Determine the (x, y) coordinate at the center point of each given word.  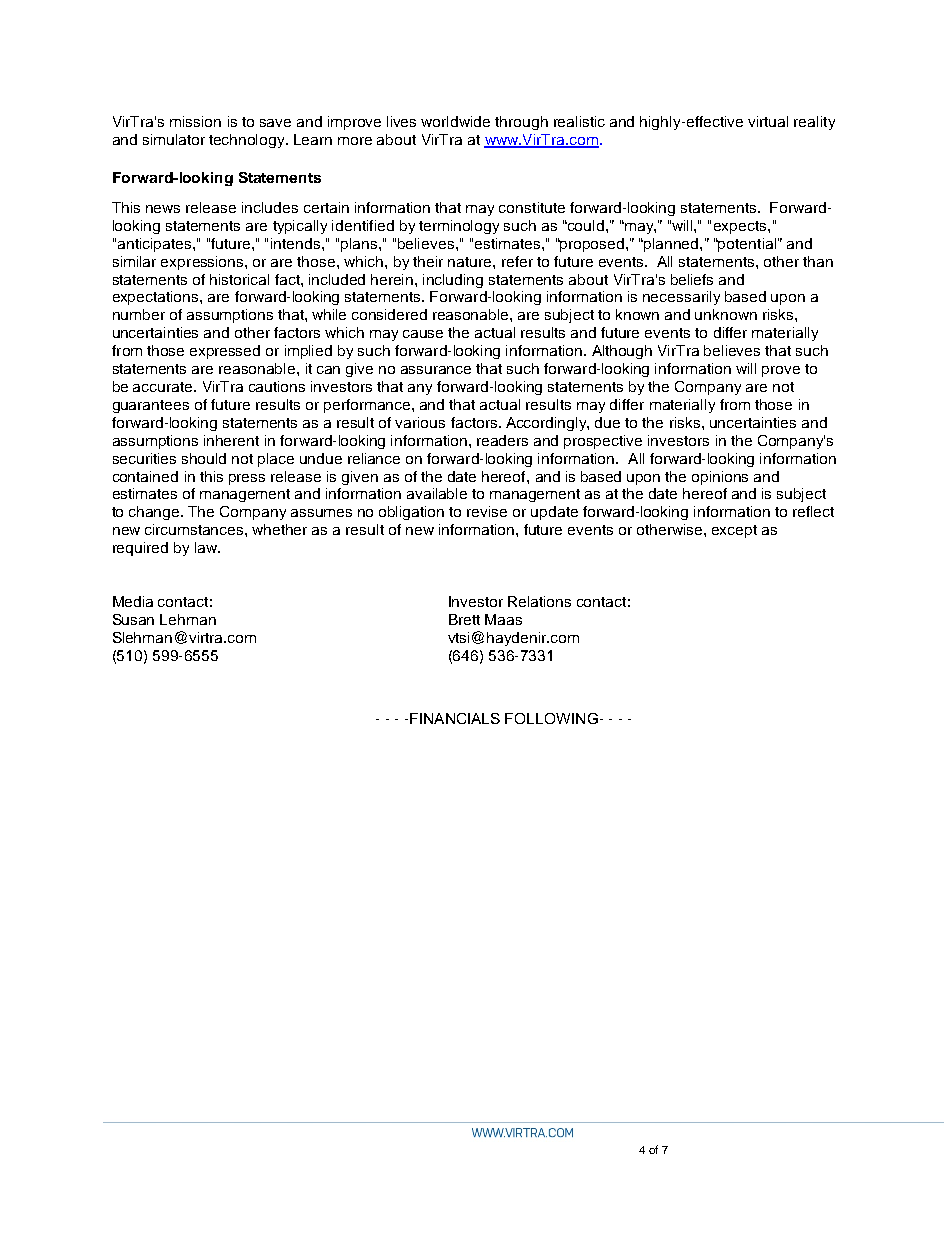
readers (502, 440)
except (734, 531)
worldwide (455, 121)
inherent (231, 440)
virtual (768, 121)
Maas (503, 619)
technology (248, 141)
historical (239, 279)
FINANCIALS (455, 718)
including (453, 281)
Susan (133, 619)
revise (487, 511)
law (207, 547)
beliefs (692, 279)
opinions (720, 478)
